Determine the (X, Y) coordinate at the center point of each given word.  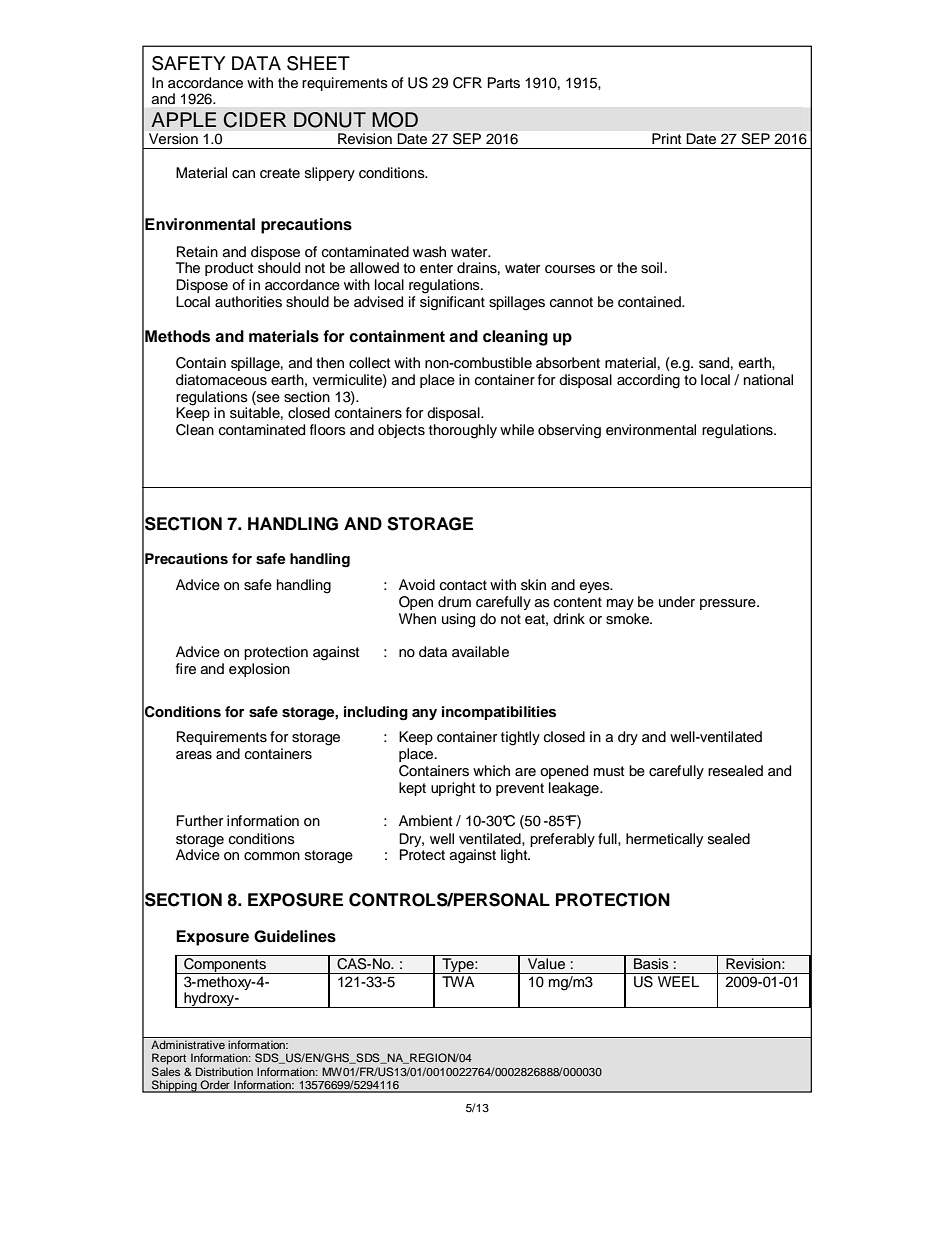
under (677, 601)
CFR (467, 83)
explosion (259, 670)
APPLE (183, 119)
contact (463, 585)
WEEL (678, 981)
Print (666, 138)
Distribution (224, 1071)
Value (546, 964)
